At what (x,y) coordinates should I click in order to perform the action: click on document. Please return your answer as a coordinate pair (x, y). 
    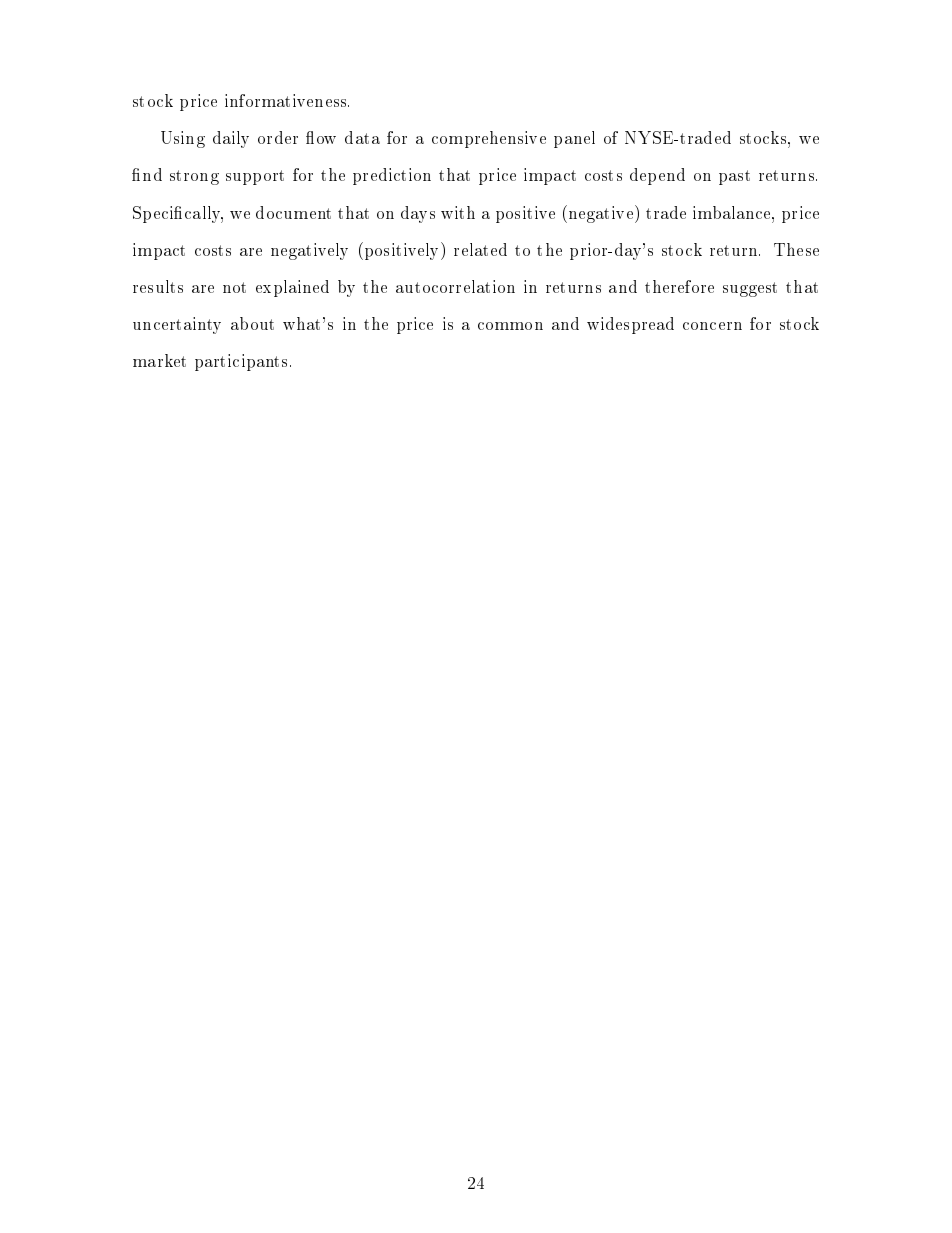
    Looking at the image, I should click on (293, 212).
